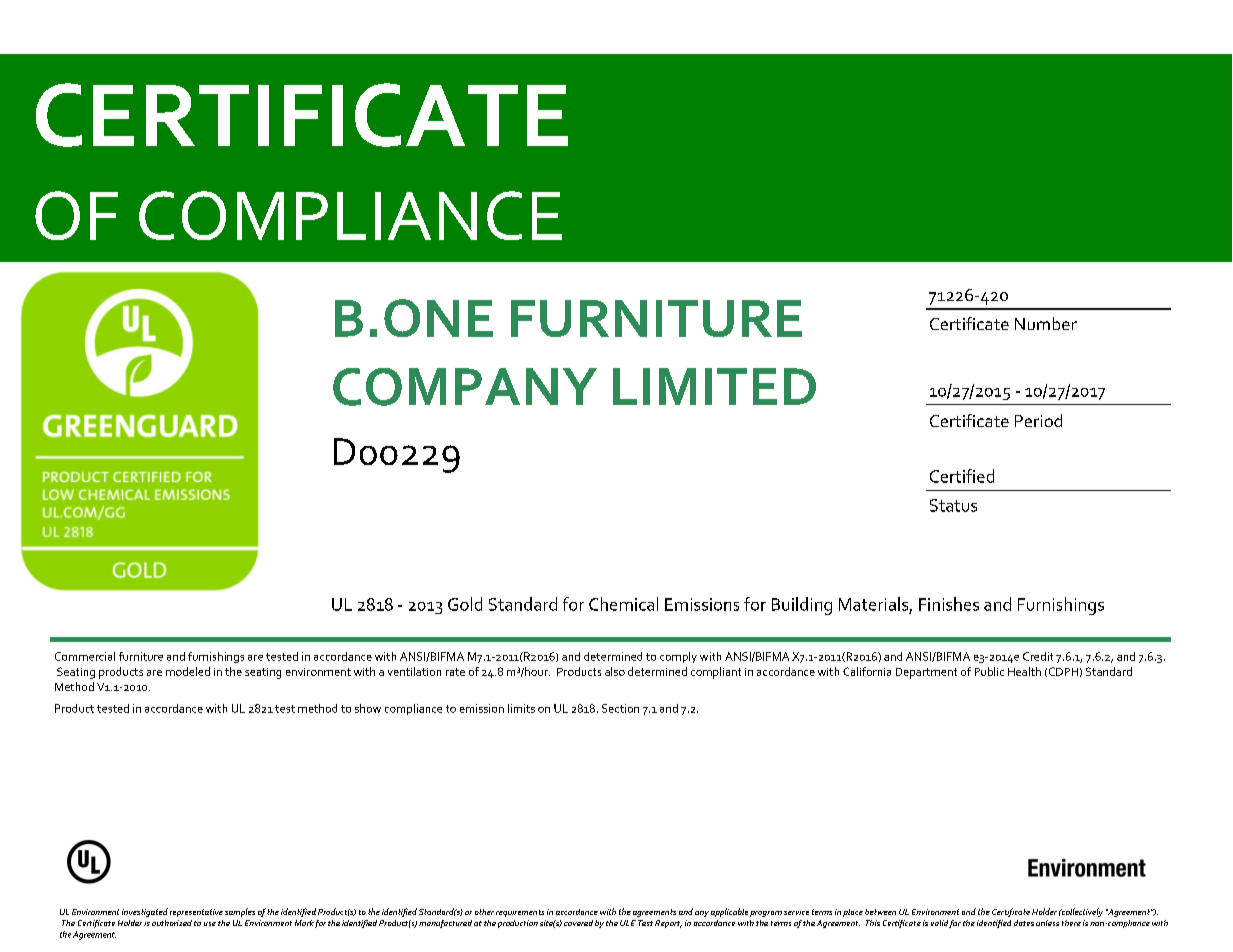  I want to click on Section, so click(620, 708).
